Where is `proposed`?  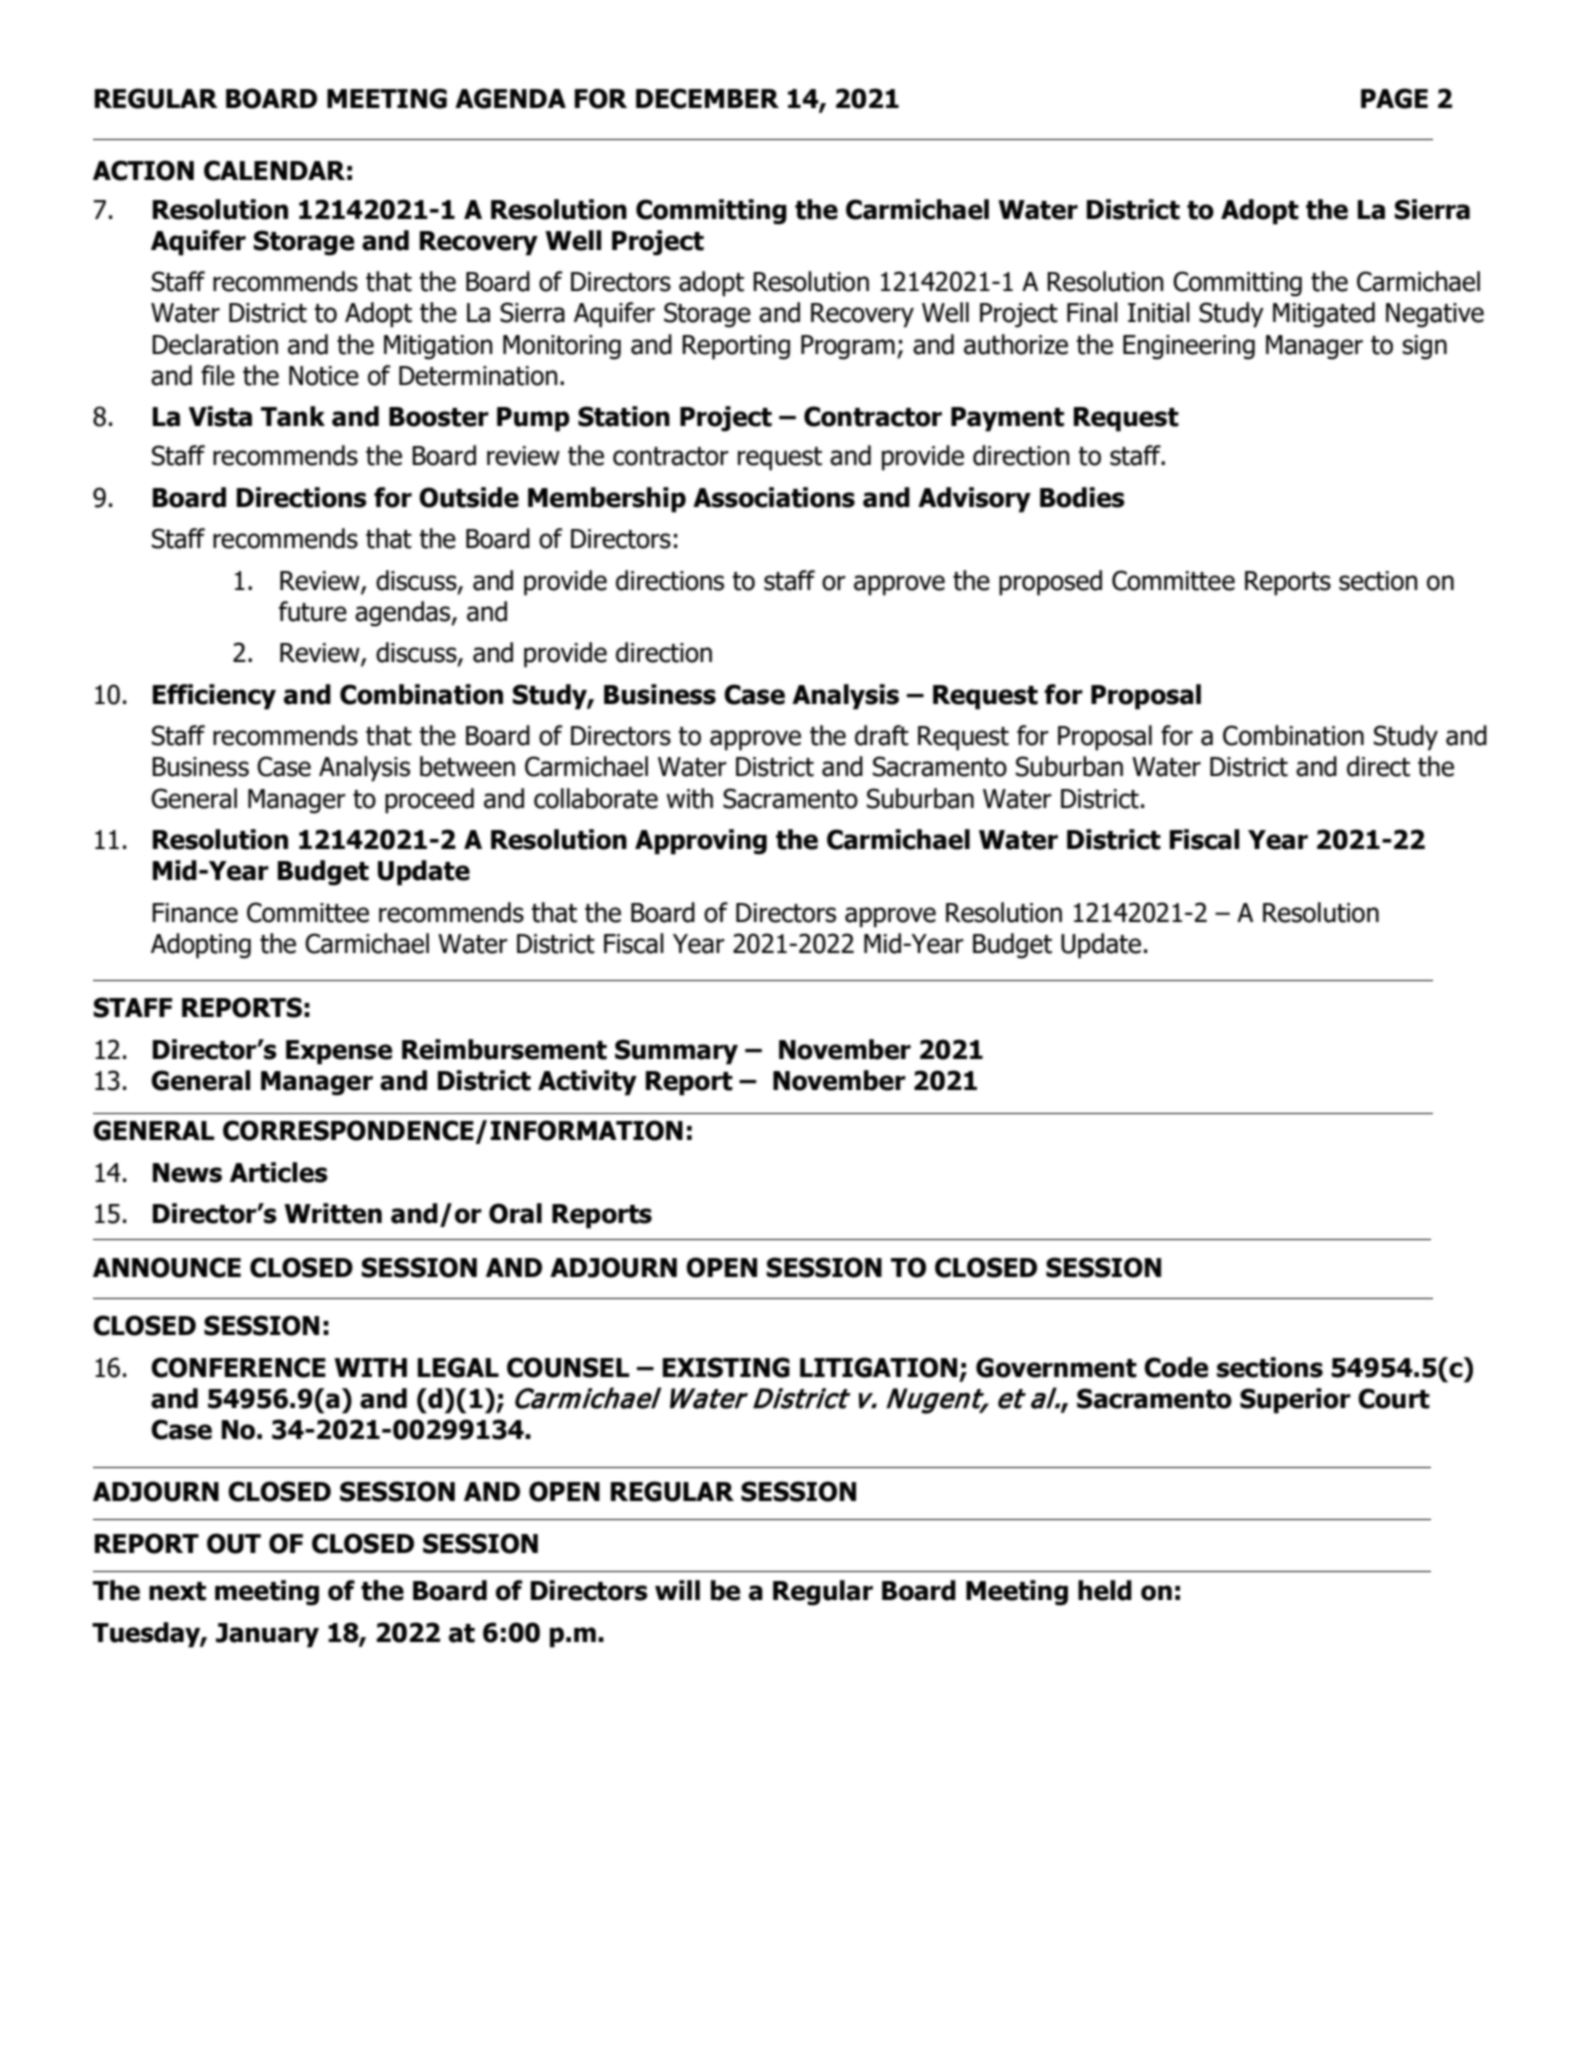
proposed is located at coordinates (1050, 583).
